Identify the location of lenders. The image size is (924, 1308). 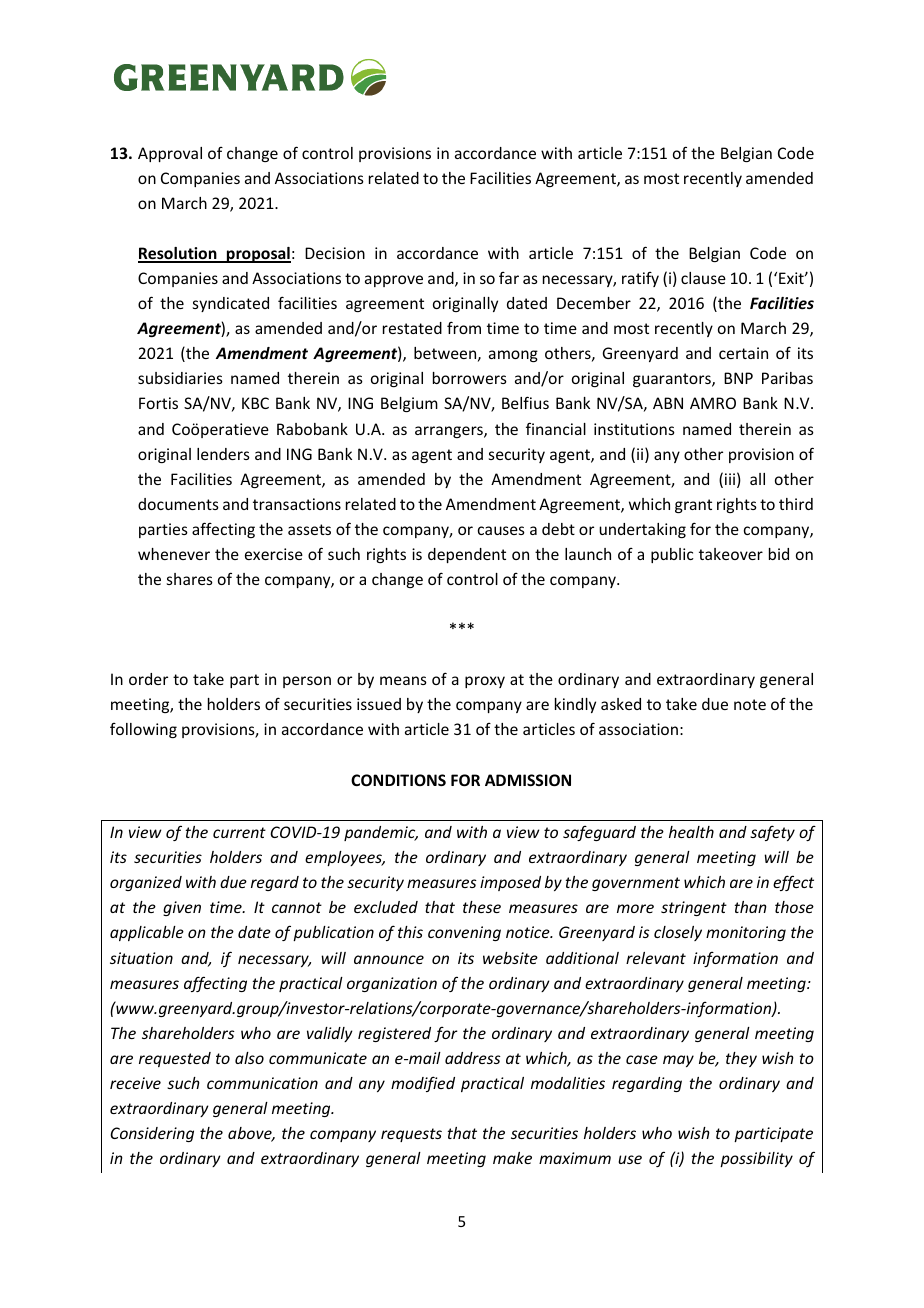
(223, 454).
